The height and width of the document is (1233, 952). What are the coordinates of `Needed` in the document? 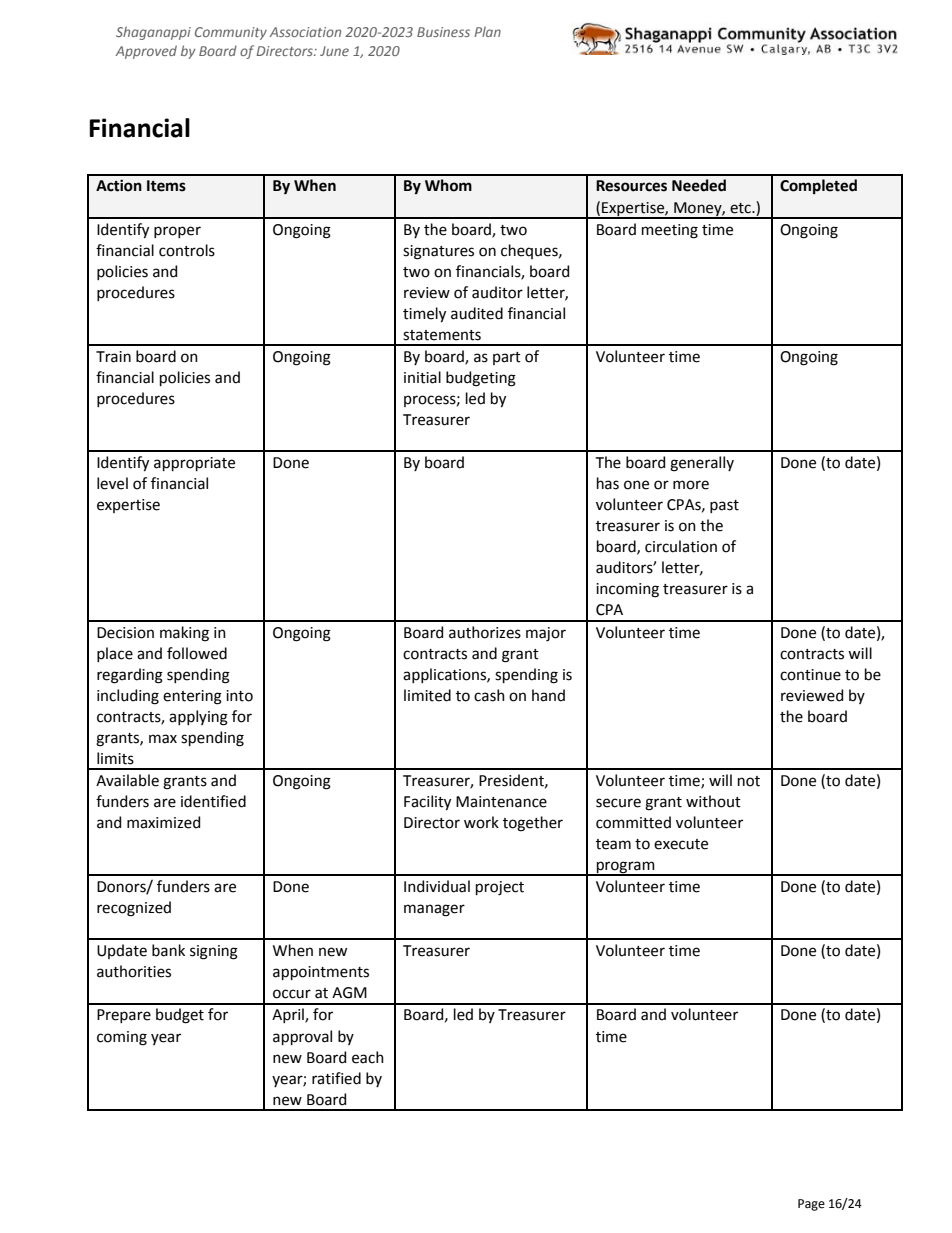 It's located at (699, 185).
